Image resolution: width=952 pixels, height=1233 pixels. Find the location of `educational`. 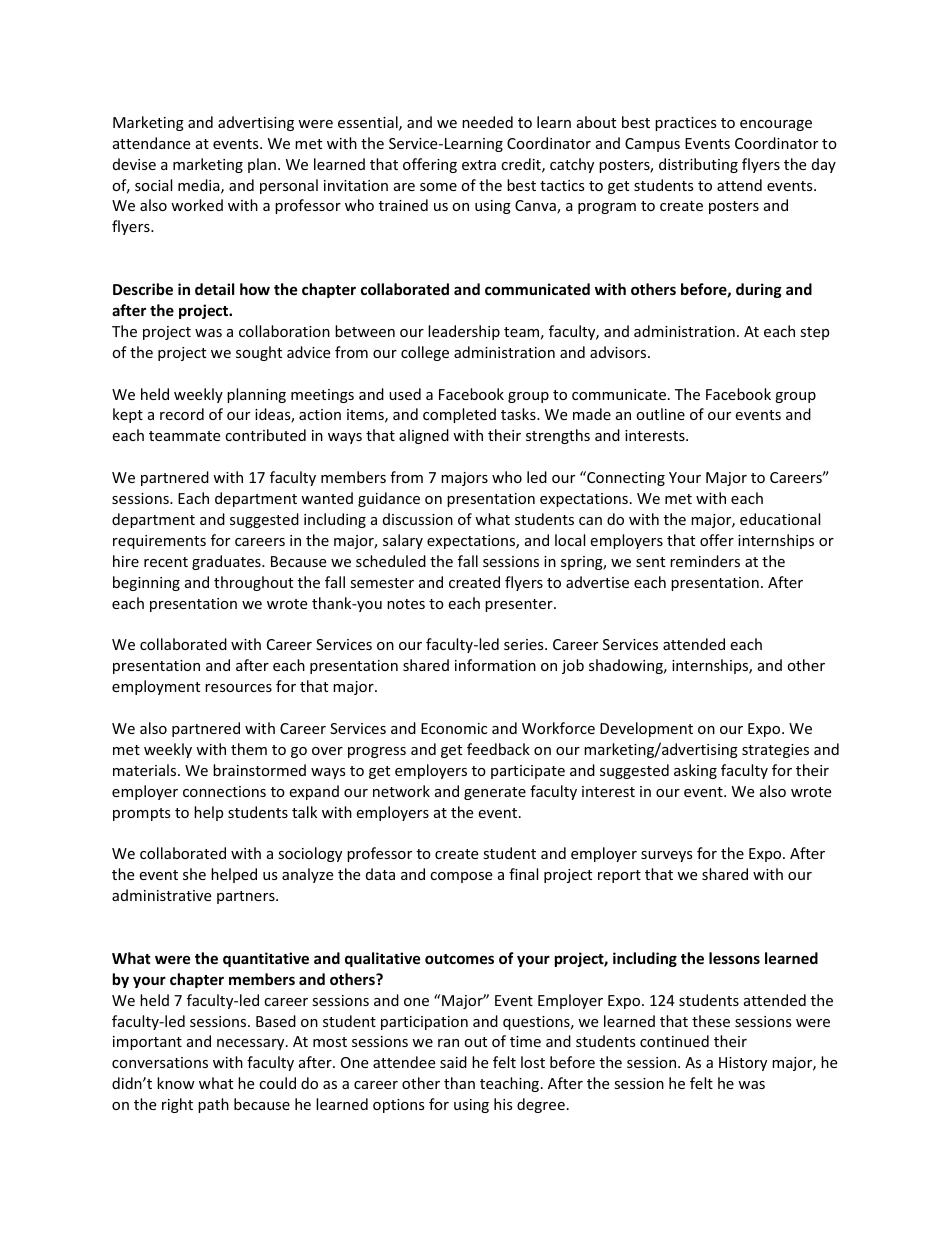

educational is located at coordinates (780, 519).
